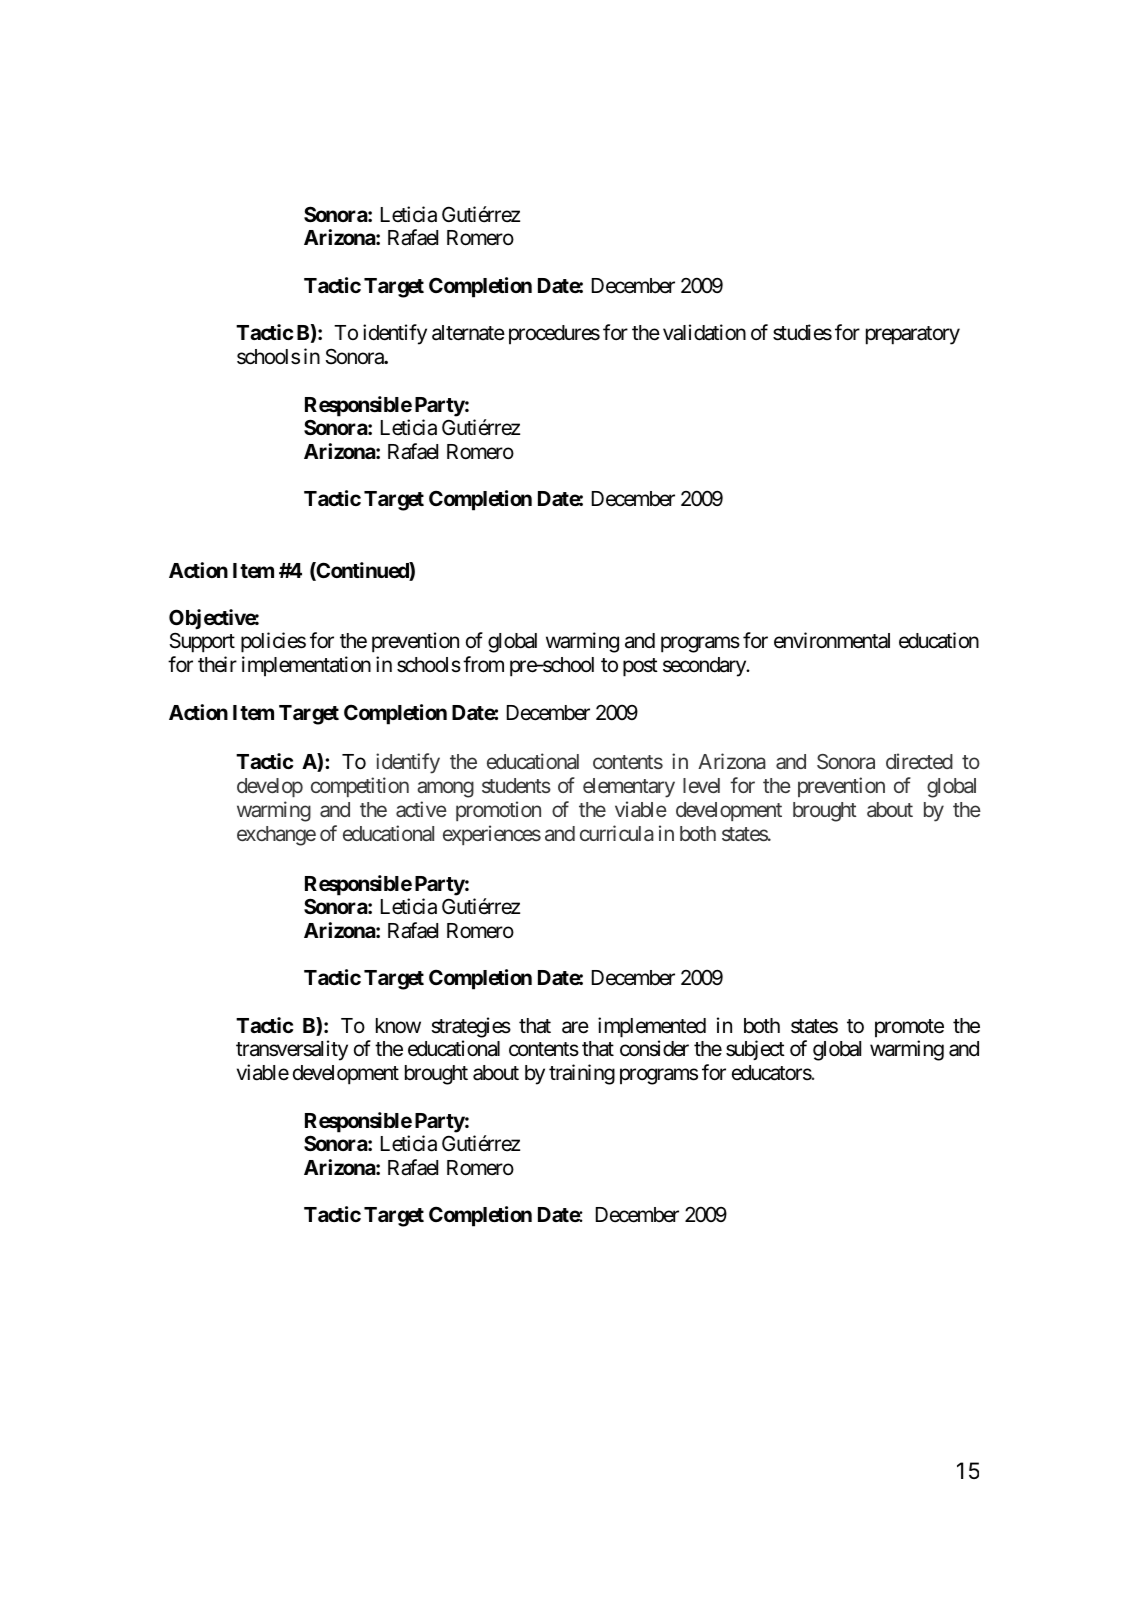  I want to click on procedures, so click(554, 335).
